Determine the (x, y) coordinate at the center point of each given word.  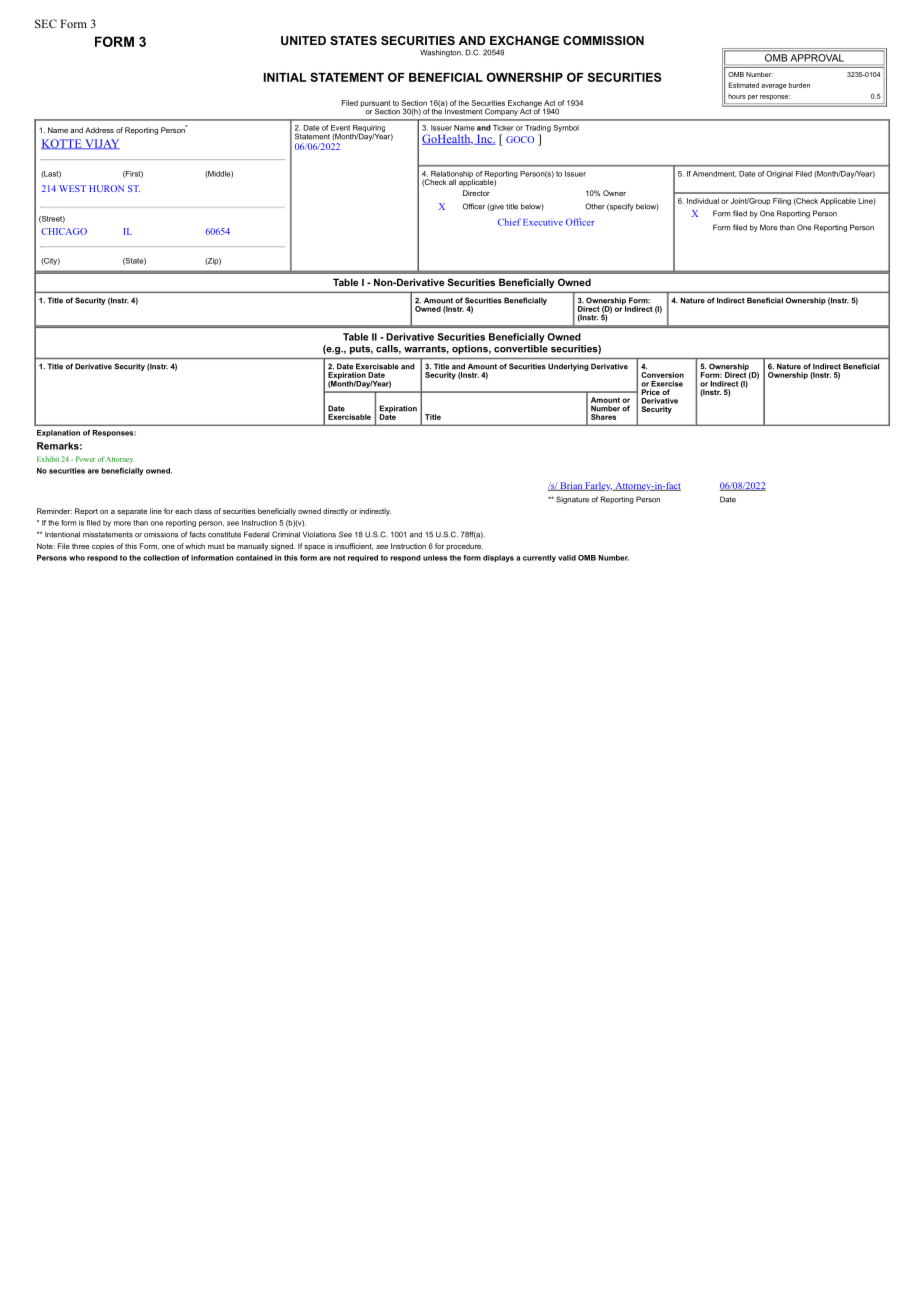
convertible (521, 347)
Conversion (662, 375)
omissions (161, 534)
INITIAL (285, 77)
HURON (106, 188)
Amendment (714, 174)
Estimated (743, 85)
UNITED (303, 40)
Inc (484, 140)
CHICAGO (64, 231)
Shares (603, 417)
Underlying (568, 367)
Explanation (58, 433)
